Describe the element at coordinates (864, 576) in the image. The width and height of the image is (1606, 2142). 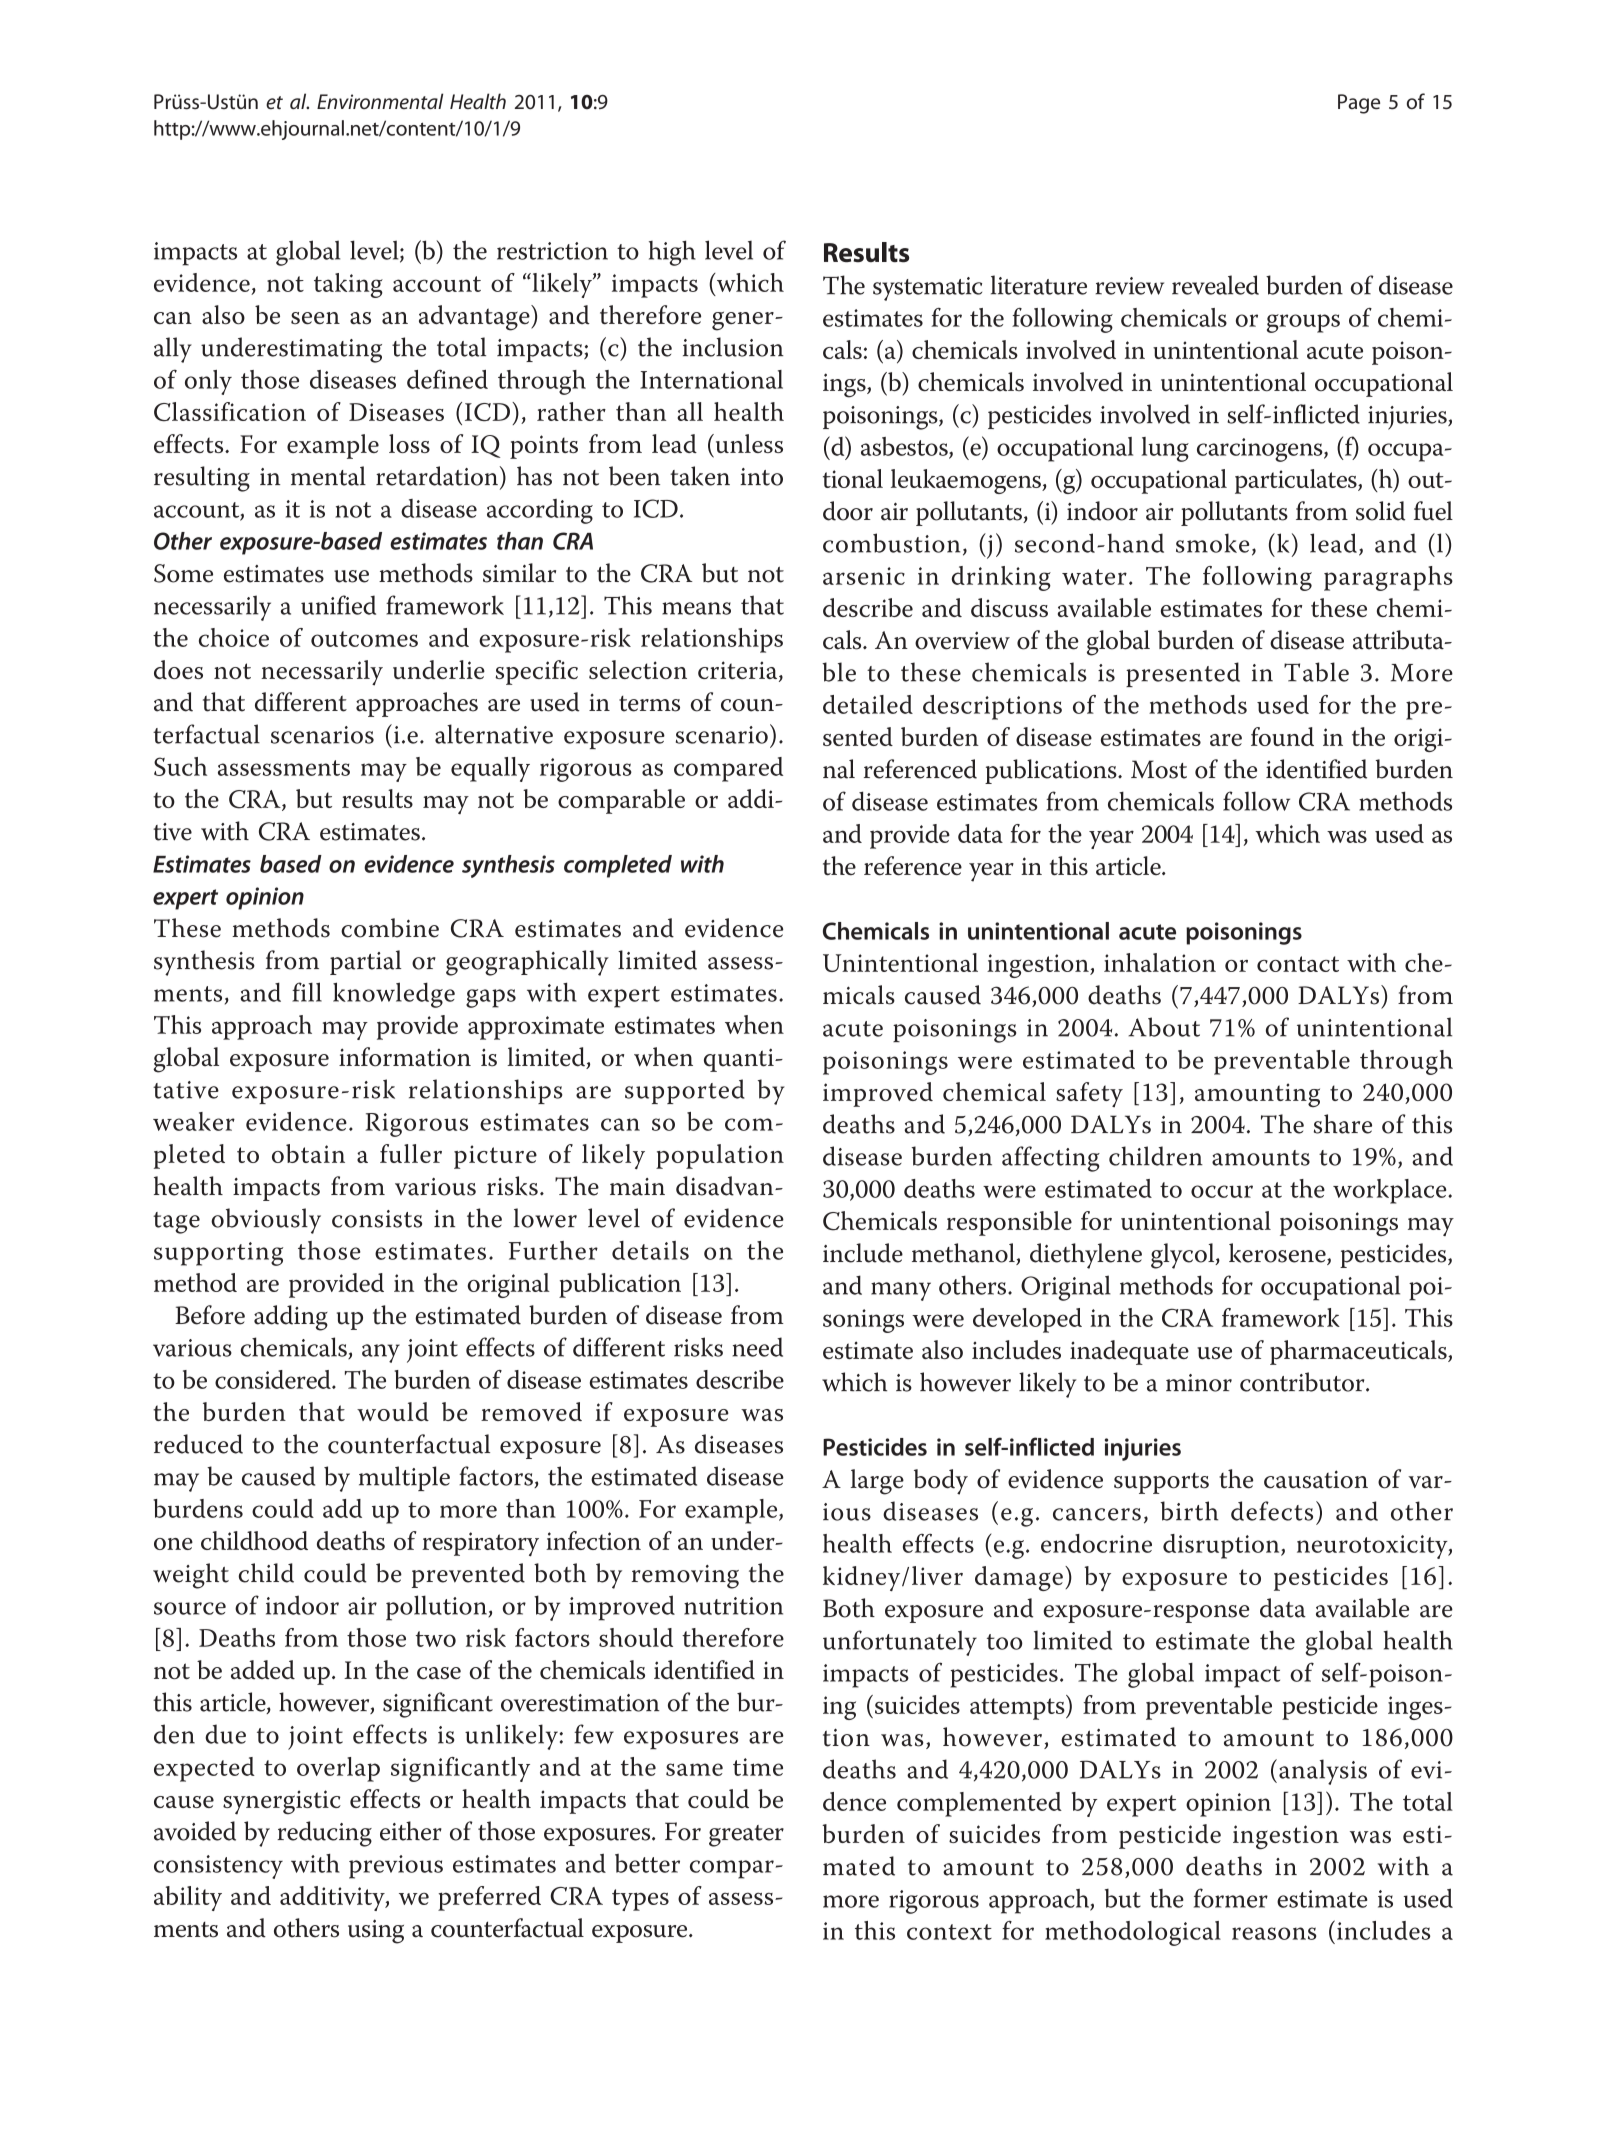
I see `arsenic` at that location.
